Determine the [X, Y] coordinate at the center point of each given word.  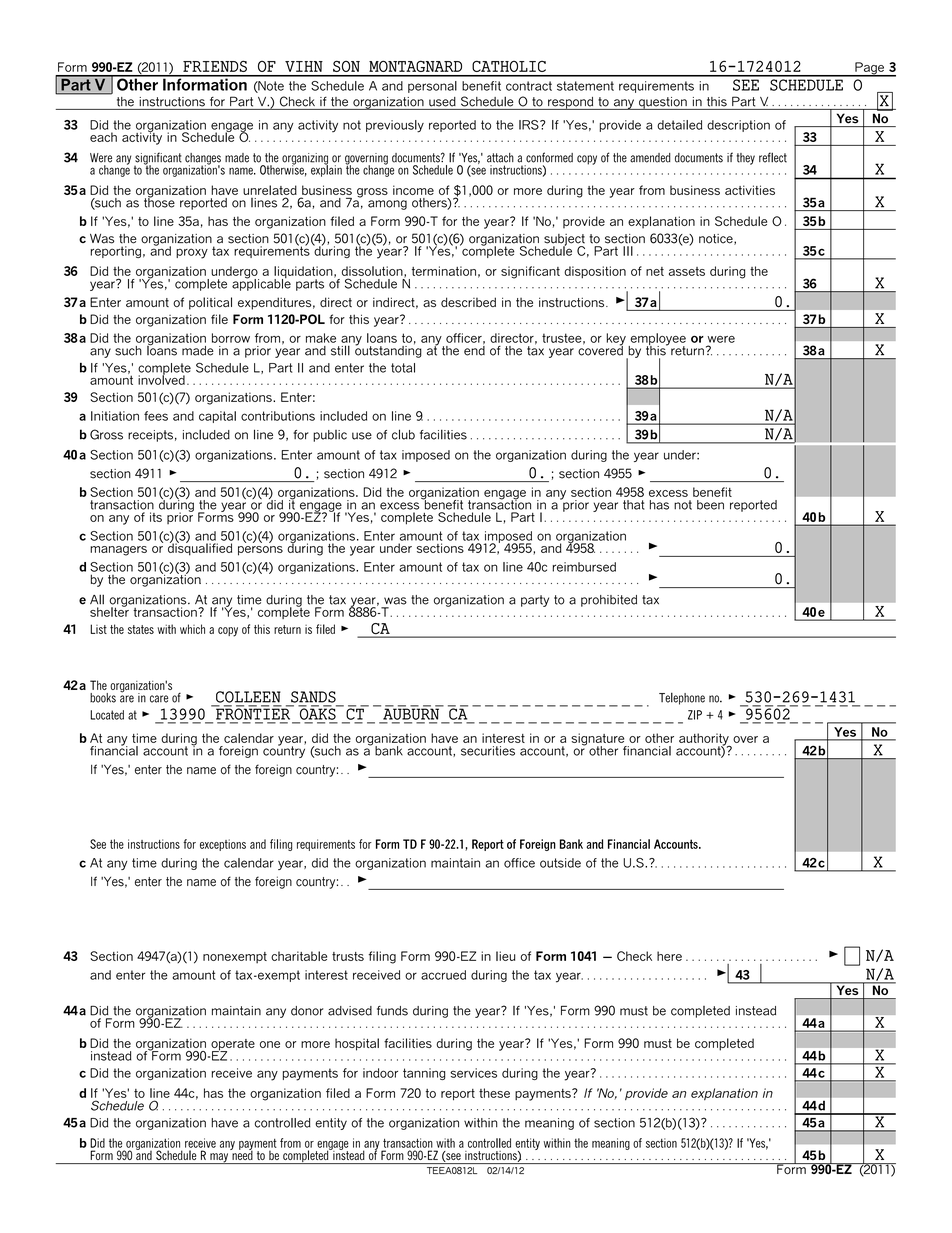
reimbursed [584, 567]
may [219, 1158]
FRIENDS [215, 66]
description [738, 126]
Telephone [682, 698]
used [442, 102]
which [192, 629]
